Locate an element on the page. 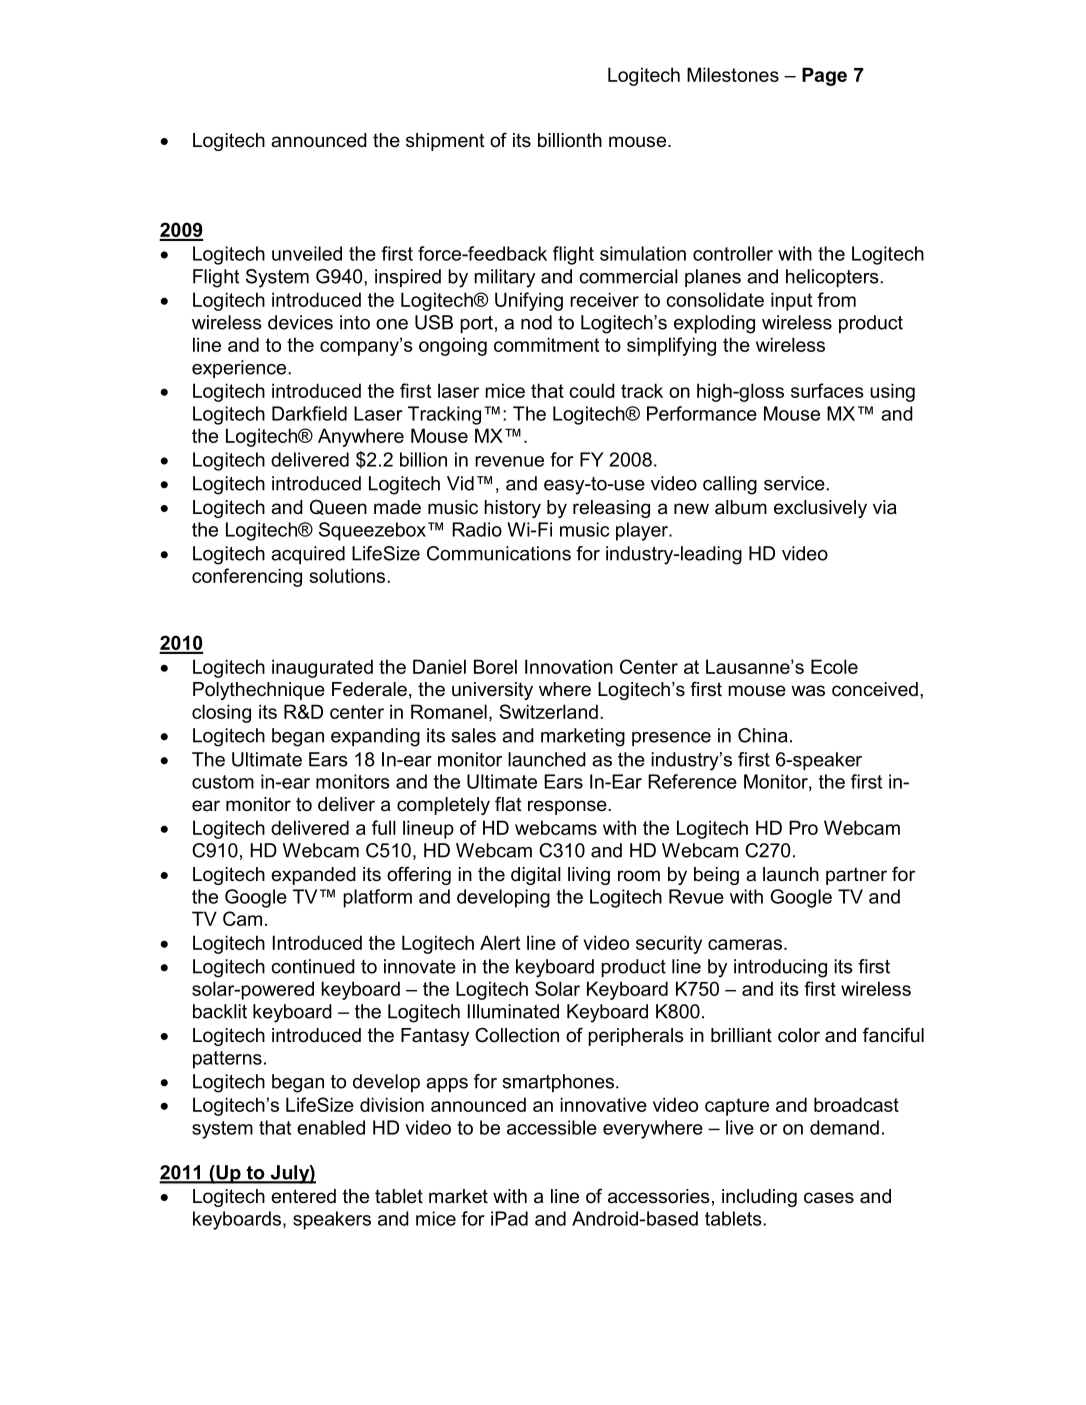 This page has width=1086, height=1405. Innovation is located at coordinates (569, 666).
